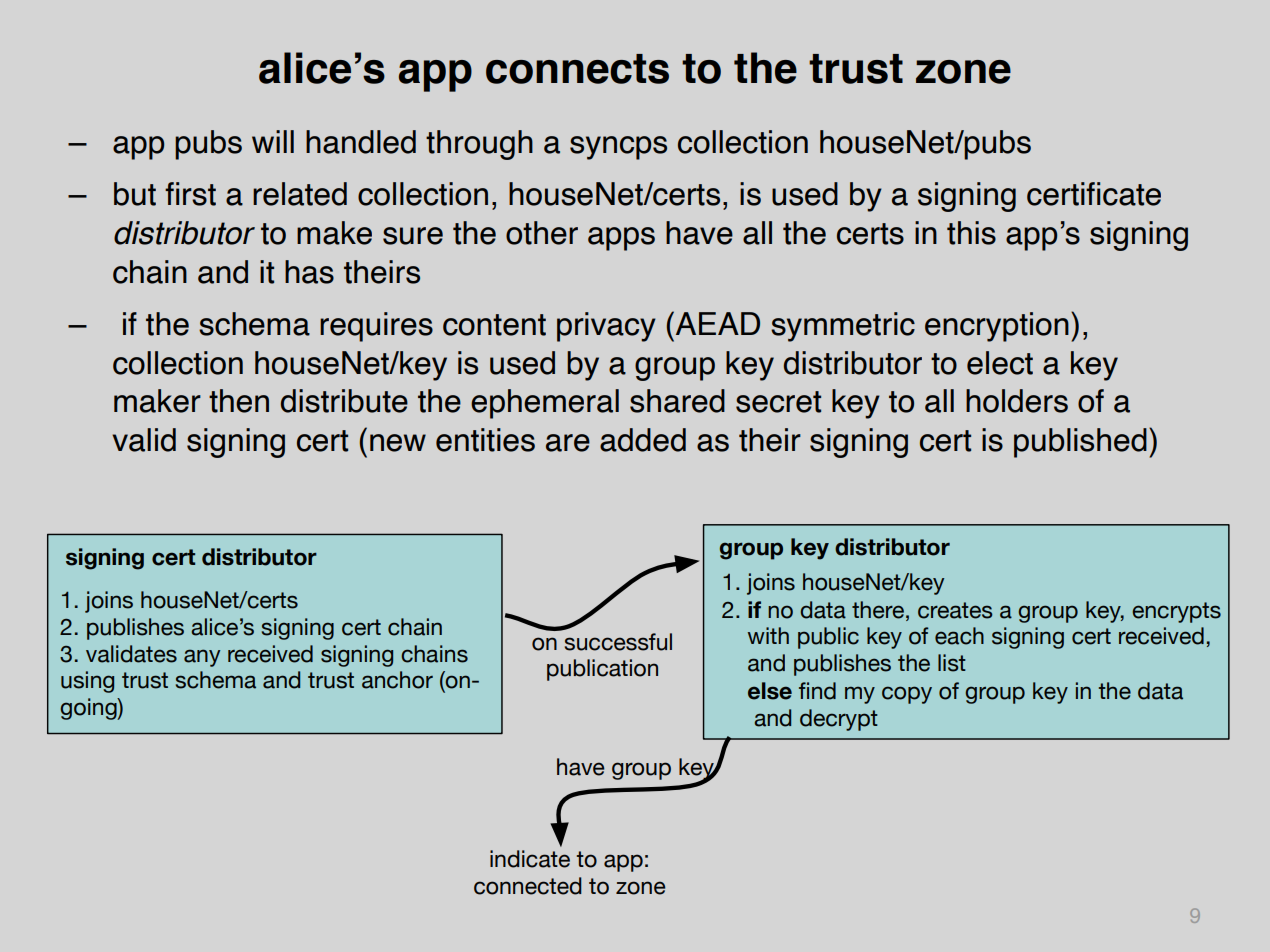 The image size is (1270, 952). I want to click on connects, so click(577, 69).
